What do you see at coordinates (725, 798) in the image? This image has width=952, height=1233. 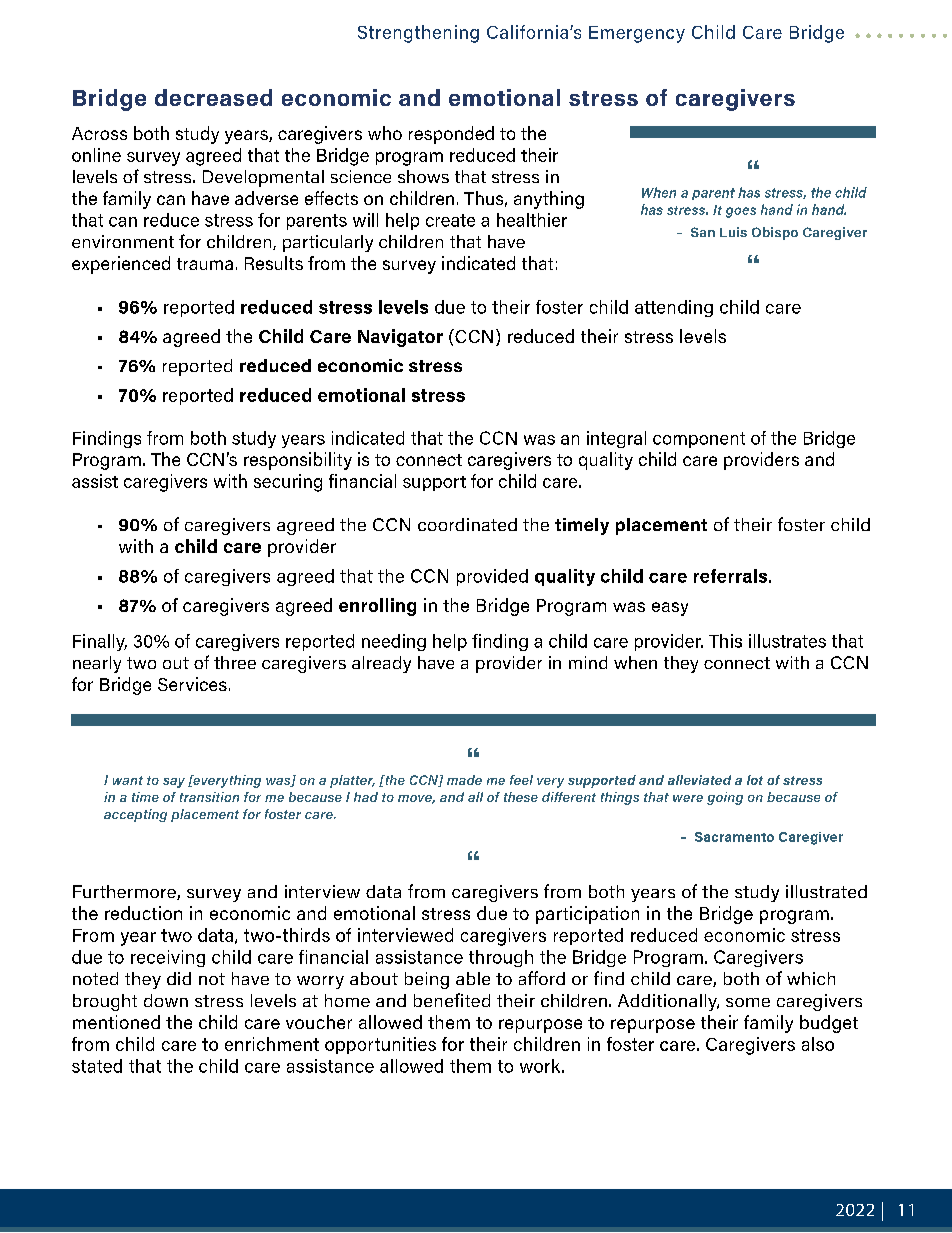 I see `going` at bounding box center [725, 798].
